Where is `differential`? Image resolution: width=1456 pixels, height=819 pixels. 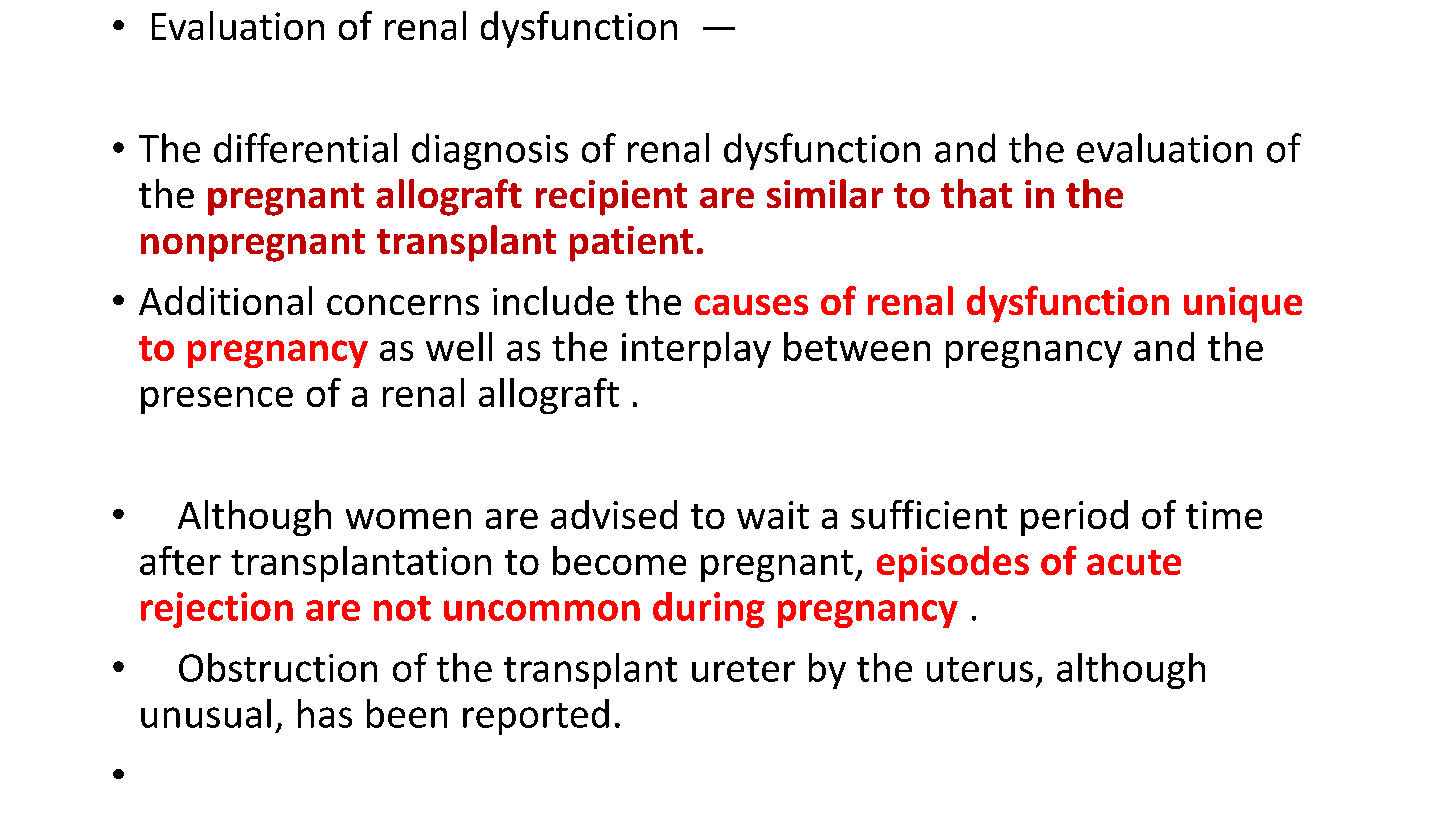
differential is located at coordinates (305, 148).
